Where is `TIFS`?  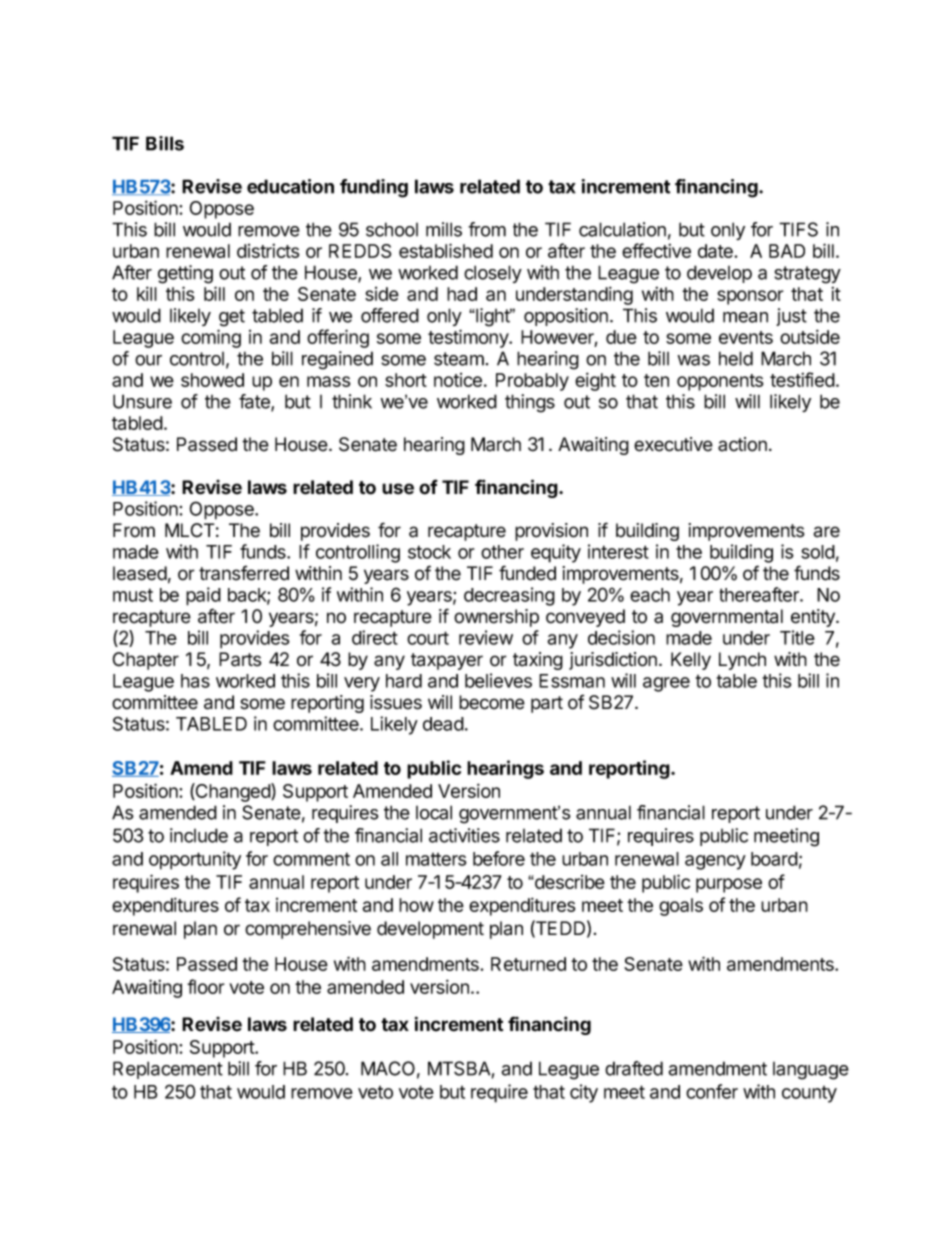
TIFS is located at coordinates (798, 229).
